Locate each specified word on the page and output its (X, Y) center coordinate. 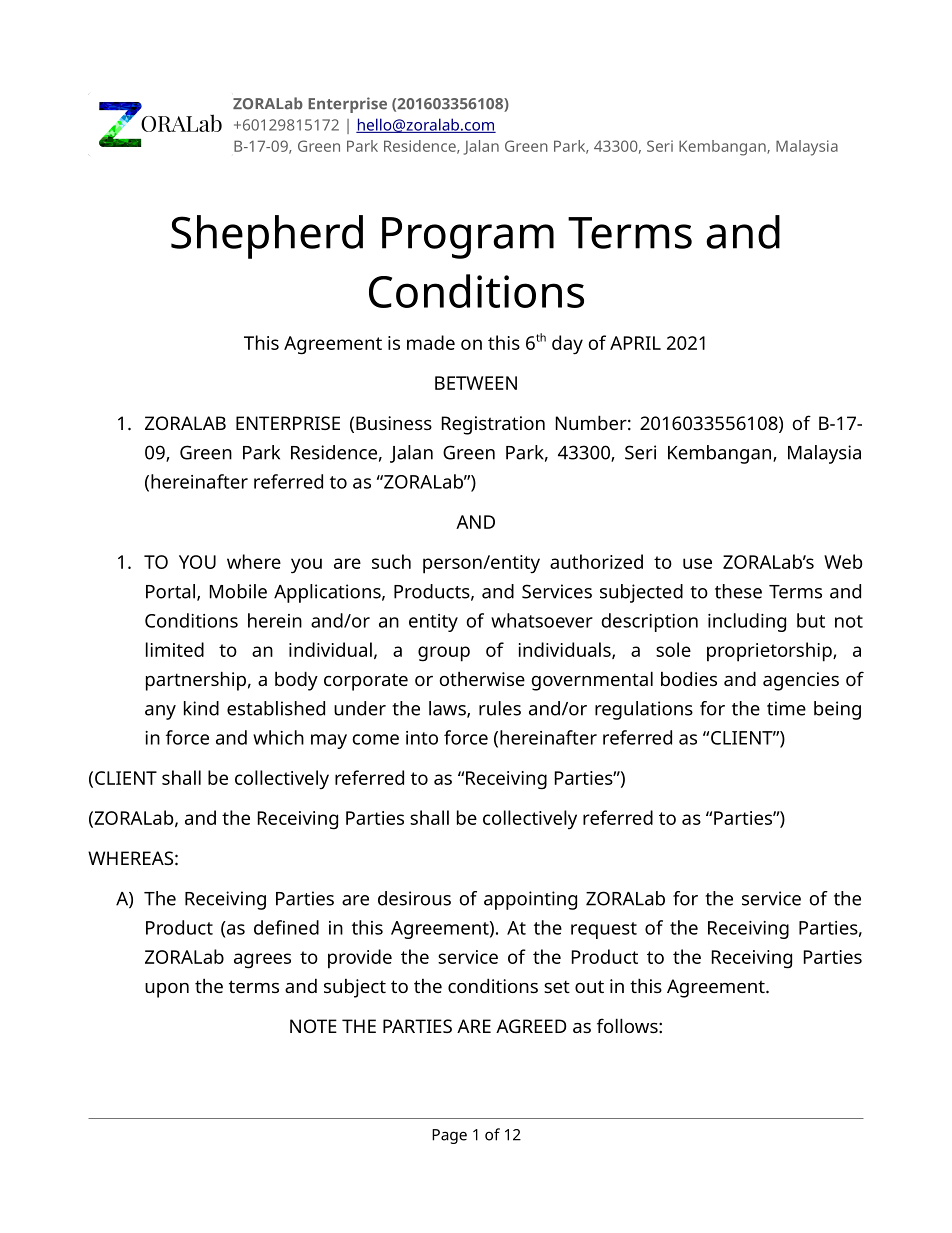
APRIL (635, 343)
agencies (801, 681)
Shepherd (267, 237)
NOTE (313, 1026)
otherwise (482, 678)
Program (468, 238)
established (276, 708)
